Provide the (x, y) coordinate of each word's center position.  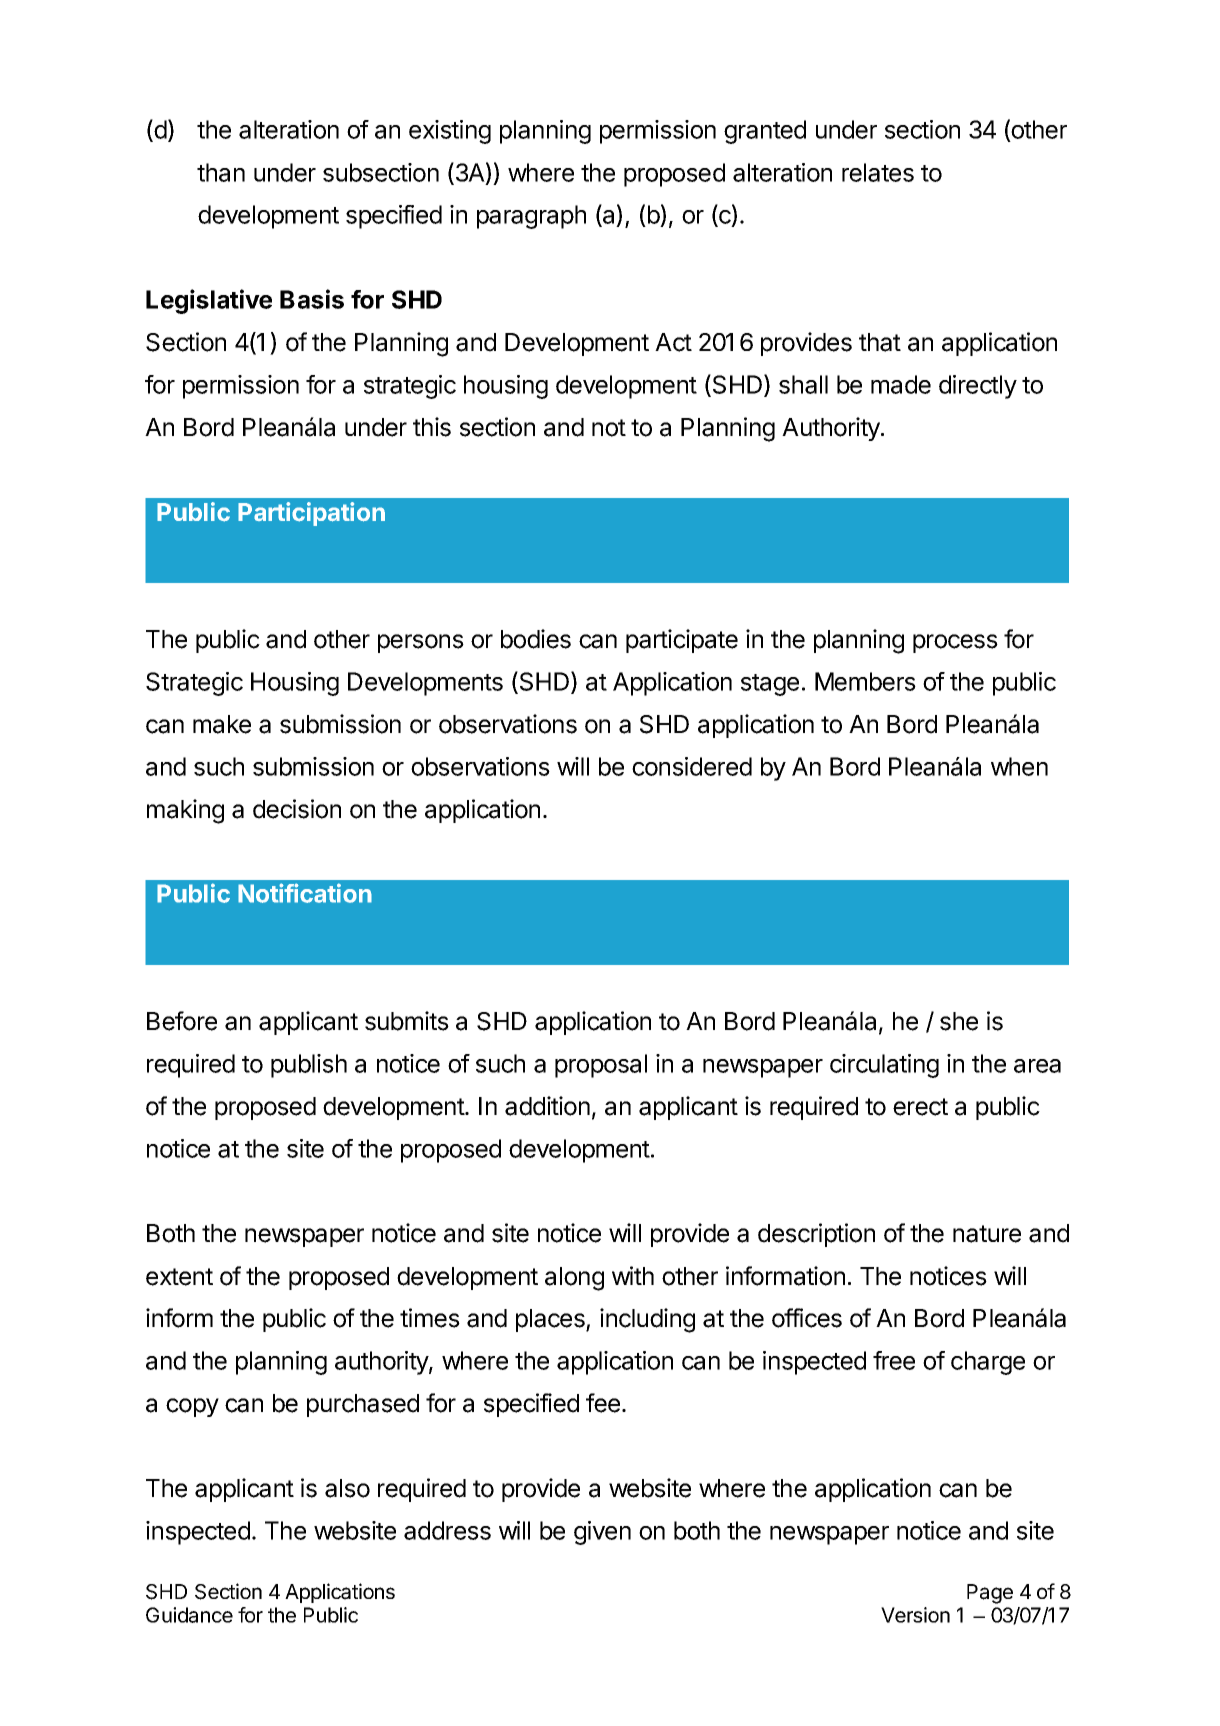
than (221, 172)
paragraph (531, 217)
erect (920, 1107)
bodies (536, 639)
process (955, 643)
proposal (601, 1066)
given (602, 1533)
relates (878, 172)
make (222, 724)
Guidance (189, 1615)
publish (309, 1066)
